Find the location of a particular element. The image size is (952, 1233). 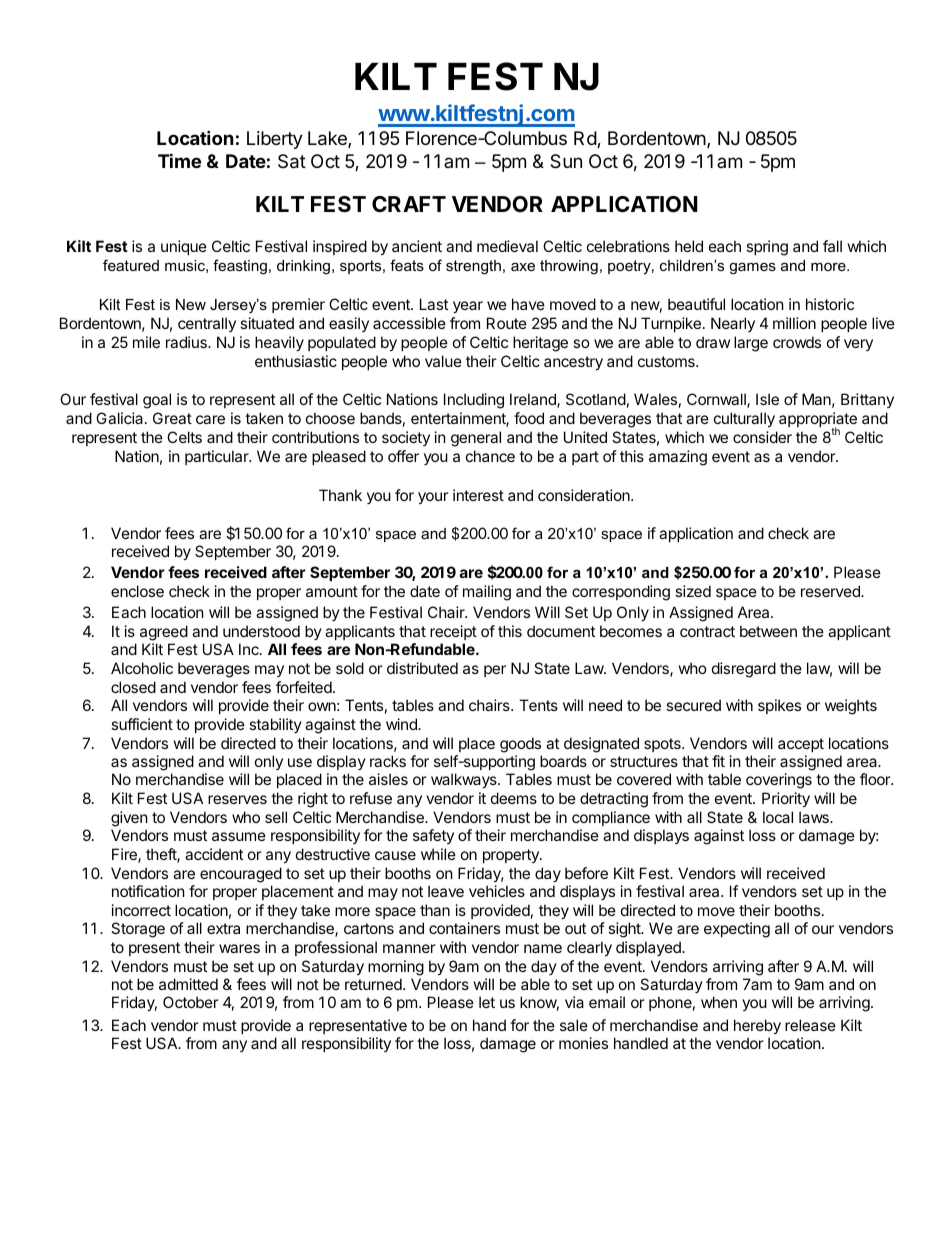

reserves is located at coordinates (237, 799).
